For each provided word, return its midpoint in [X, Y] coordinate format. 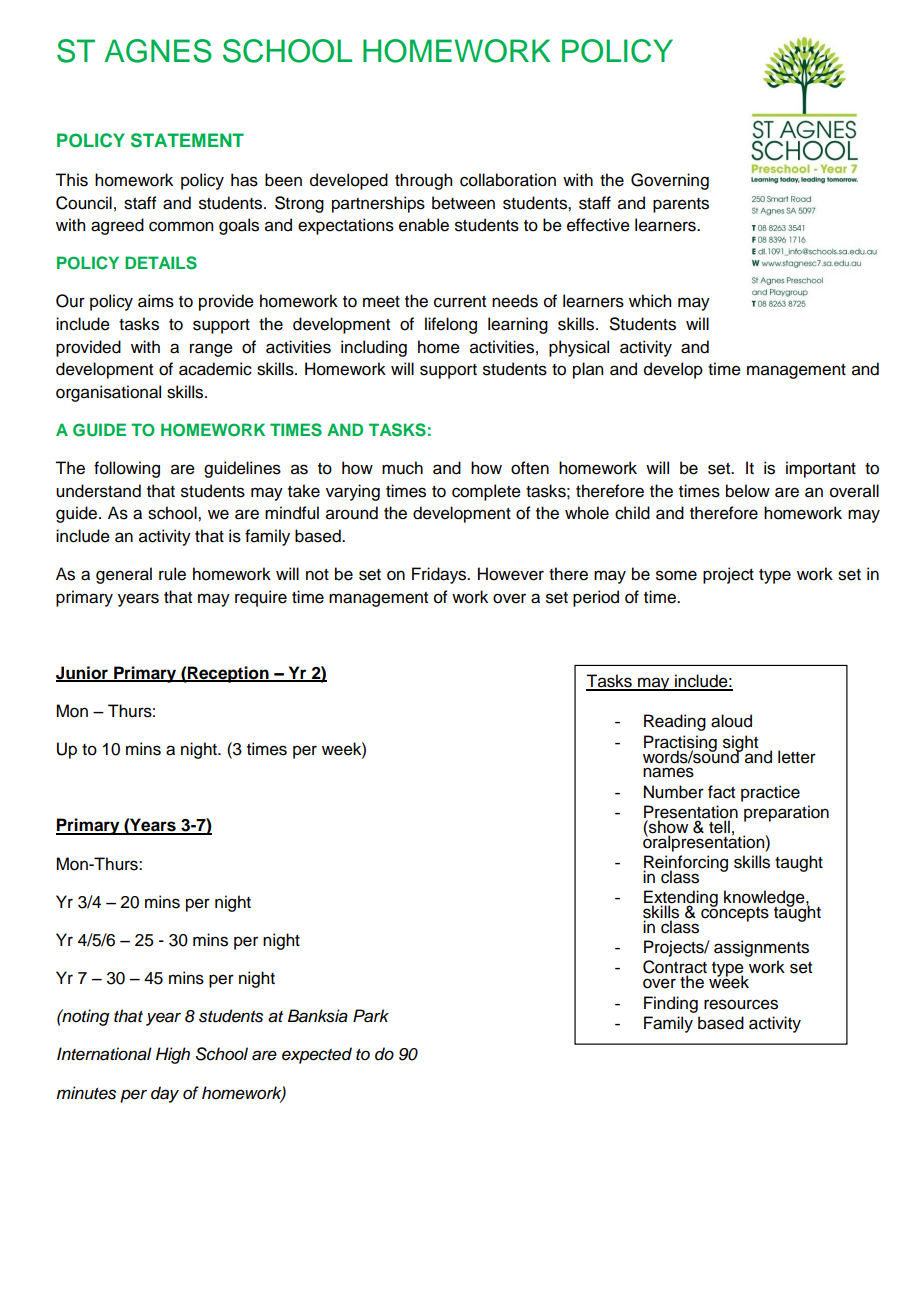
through [423, 181]
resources [741, 1004]
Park [371, 1016]
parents [681, 205]
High [173, 1055]
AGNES [158, 51]
